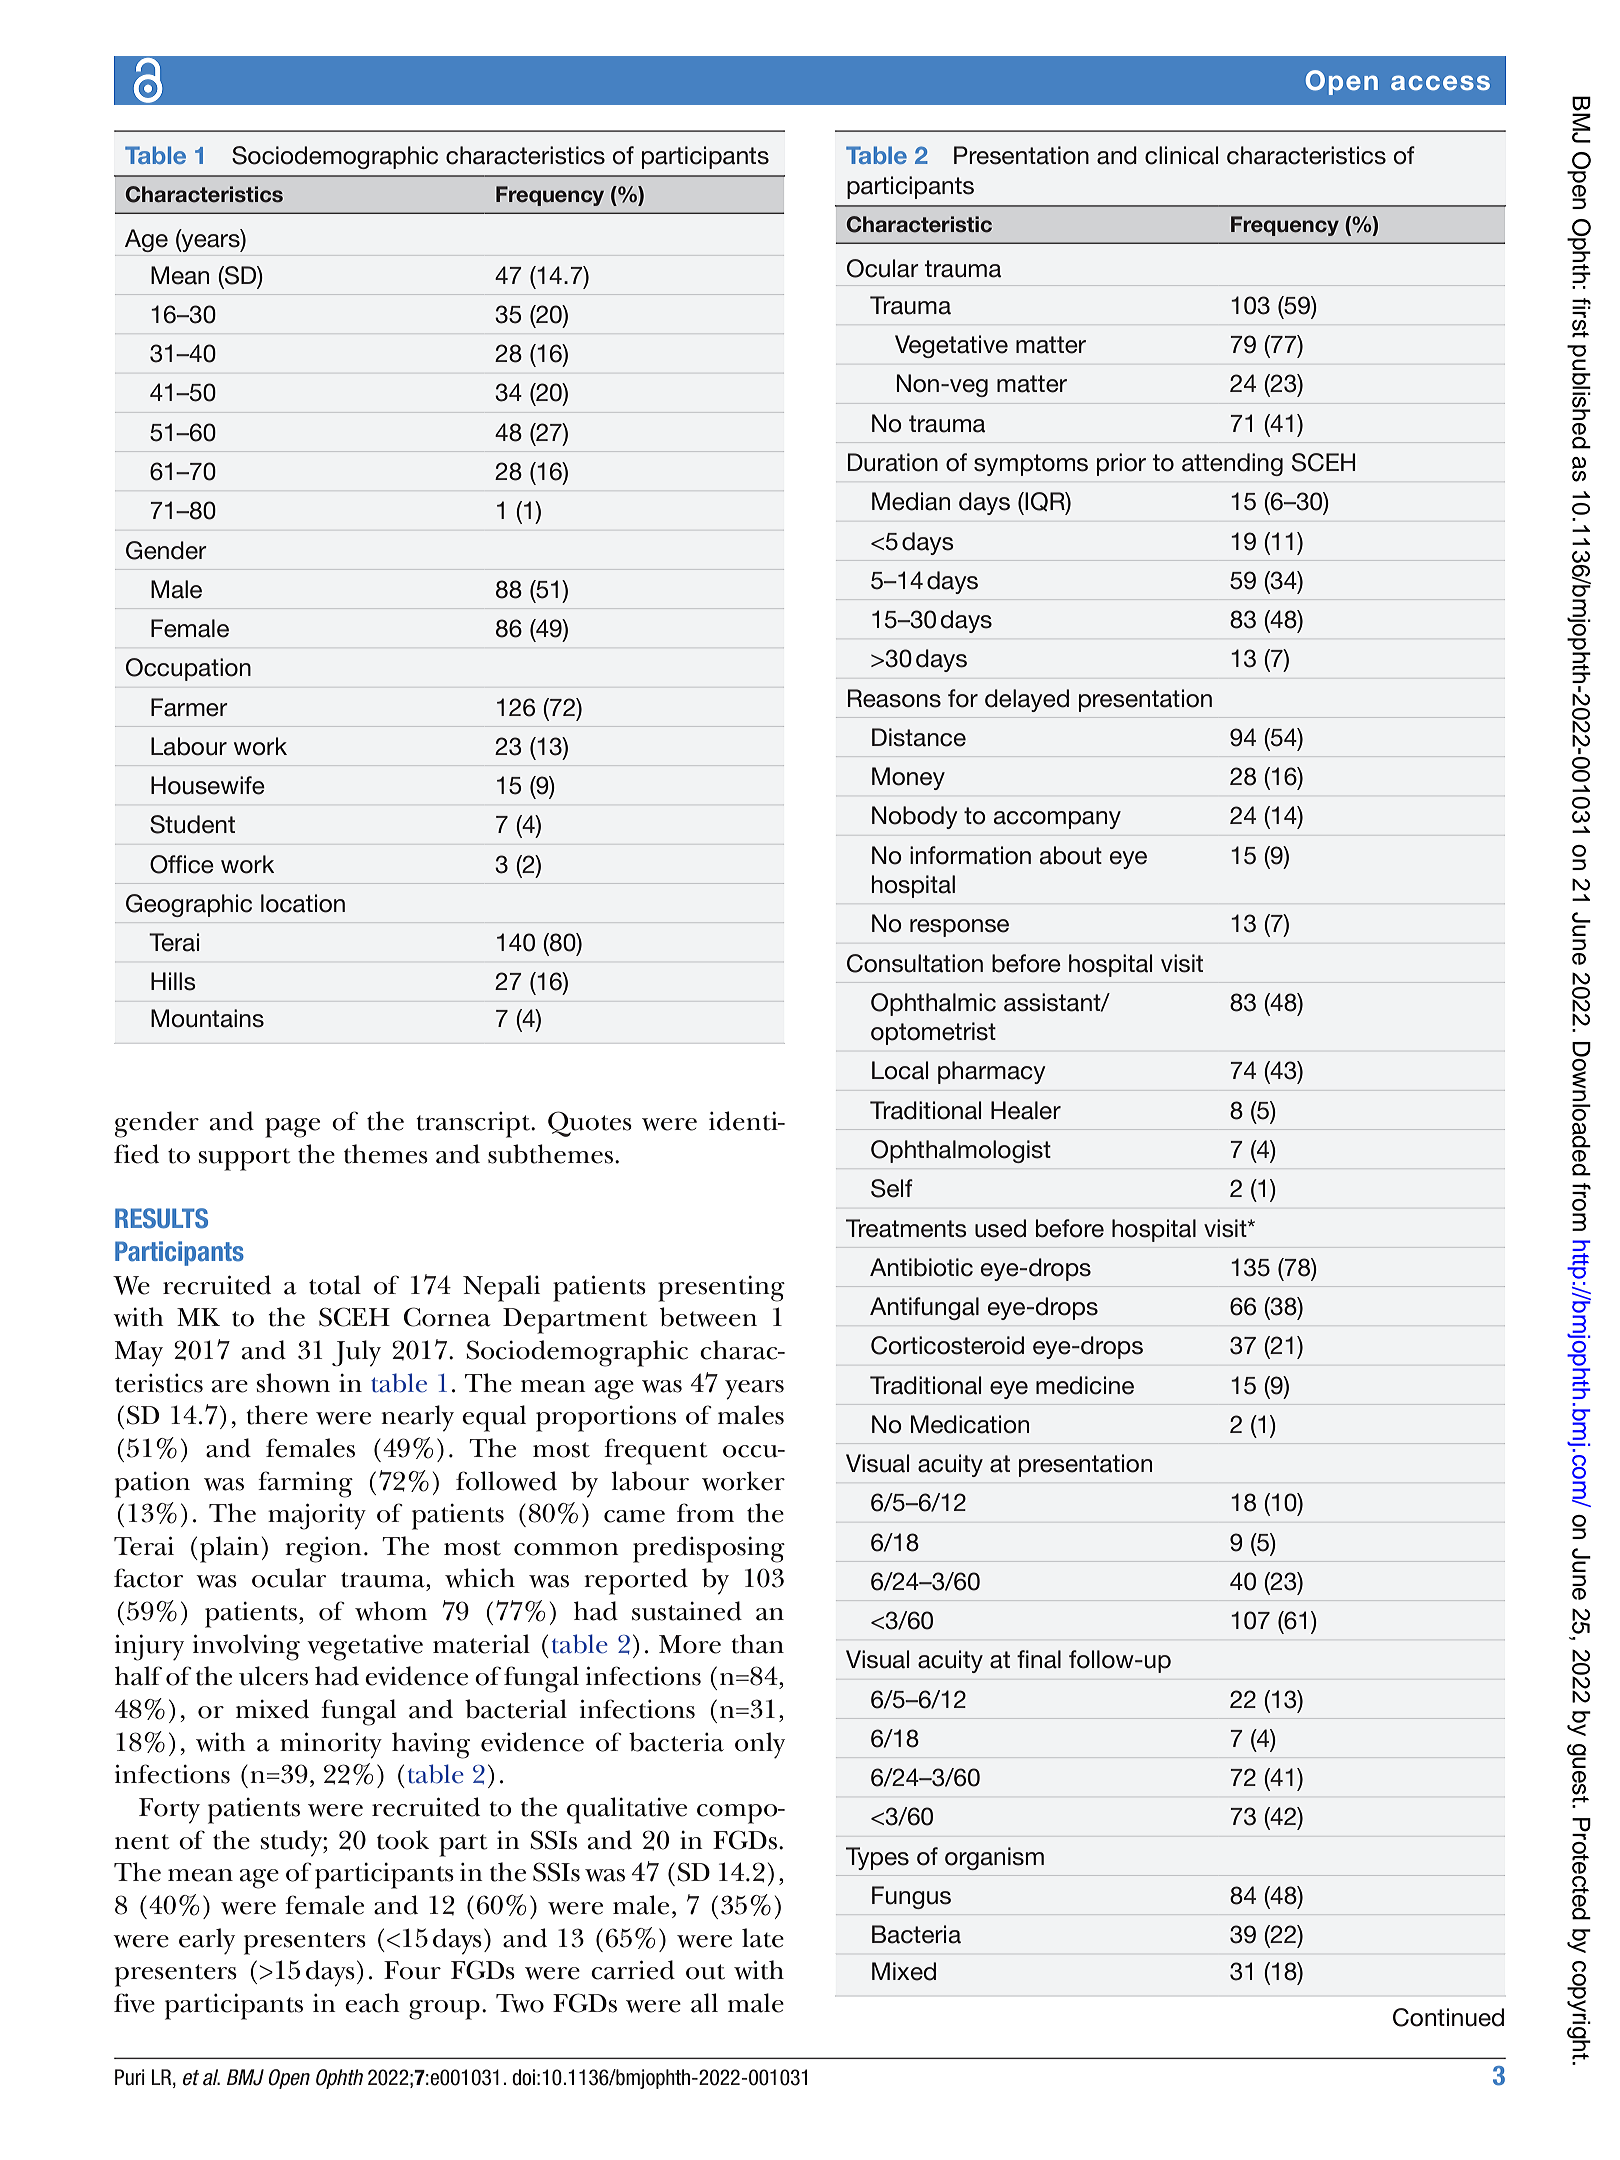  I want to click on each, so click(372, 2003).
